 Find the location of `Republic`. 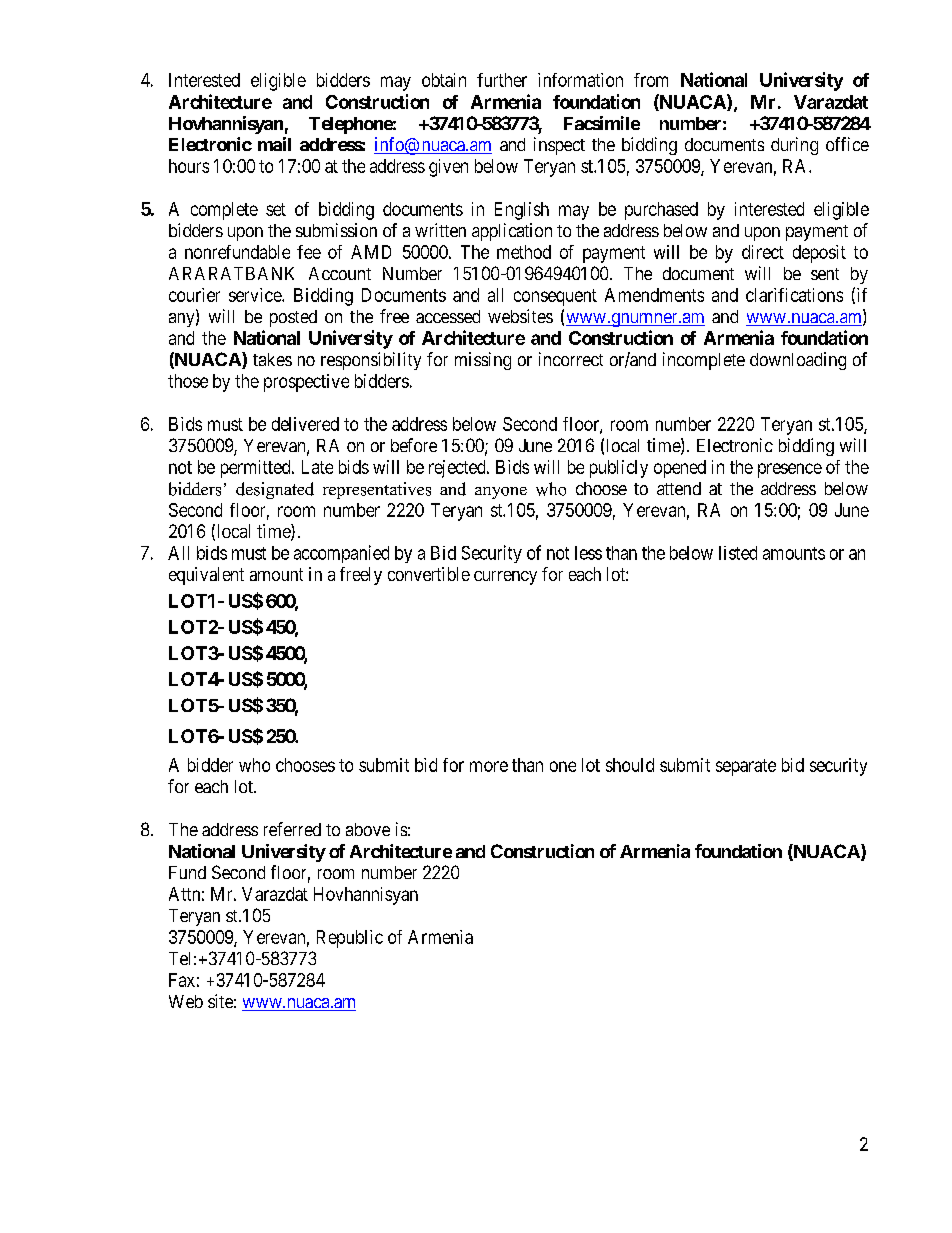

Republic is located at coordinates (350, 939).
